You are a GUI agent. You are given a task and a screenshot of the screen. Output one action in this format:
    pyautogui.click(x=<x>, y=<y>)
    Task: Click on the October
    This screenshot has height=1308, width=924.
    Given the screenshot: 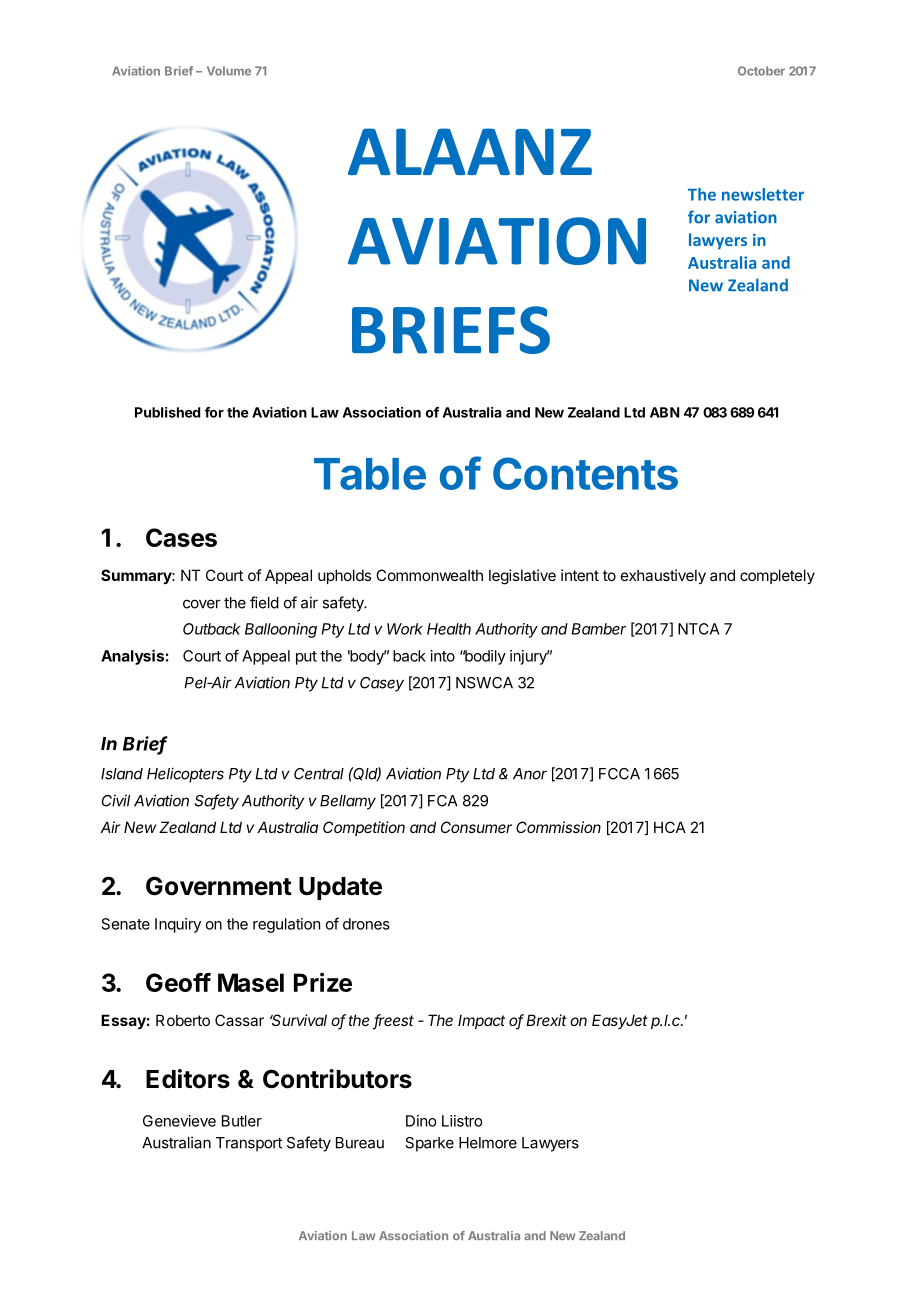 What is the action you would take?
    pyautogui.click(x=761, y=71)
